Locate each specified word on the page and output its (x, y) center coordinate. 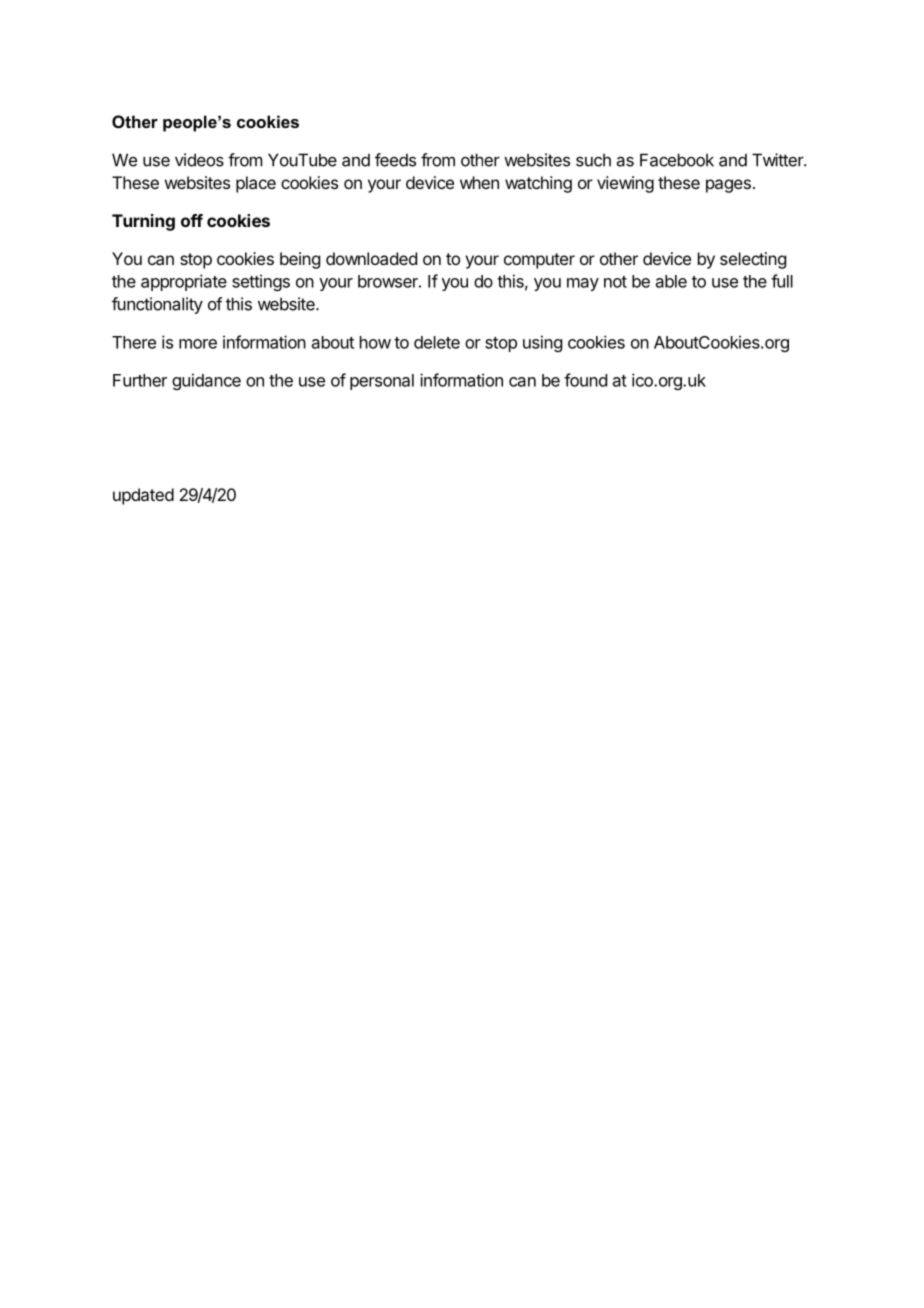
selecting (753, 260)
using (542, 343)
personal (382, 382)
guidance (206, 381)
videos (199, 160)
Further (140, 380)
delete (437, 342)
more (198, 344)
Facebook (677, 160)
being (300, 260)
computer (539, 261)
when (479, 182)
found (585, 380)
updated (143, 496)
